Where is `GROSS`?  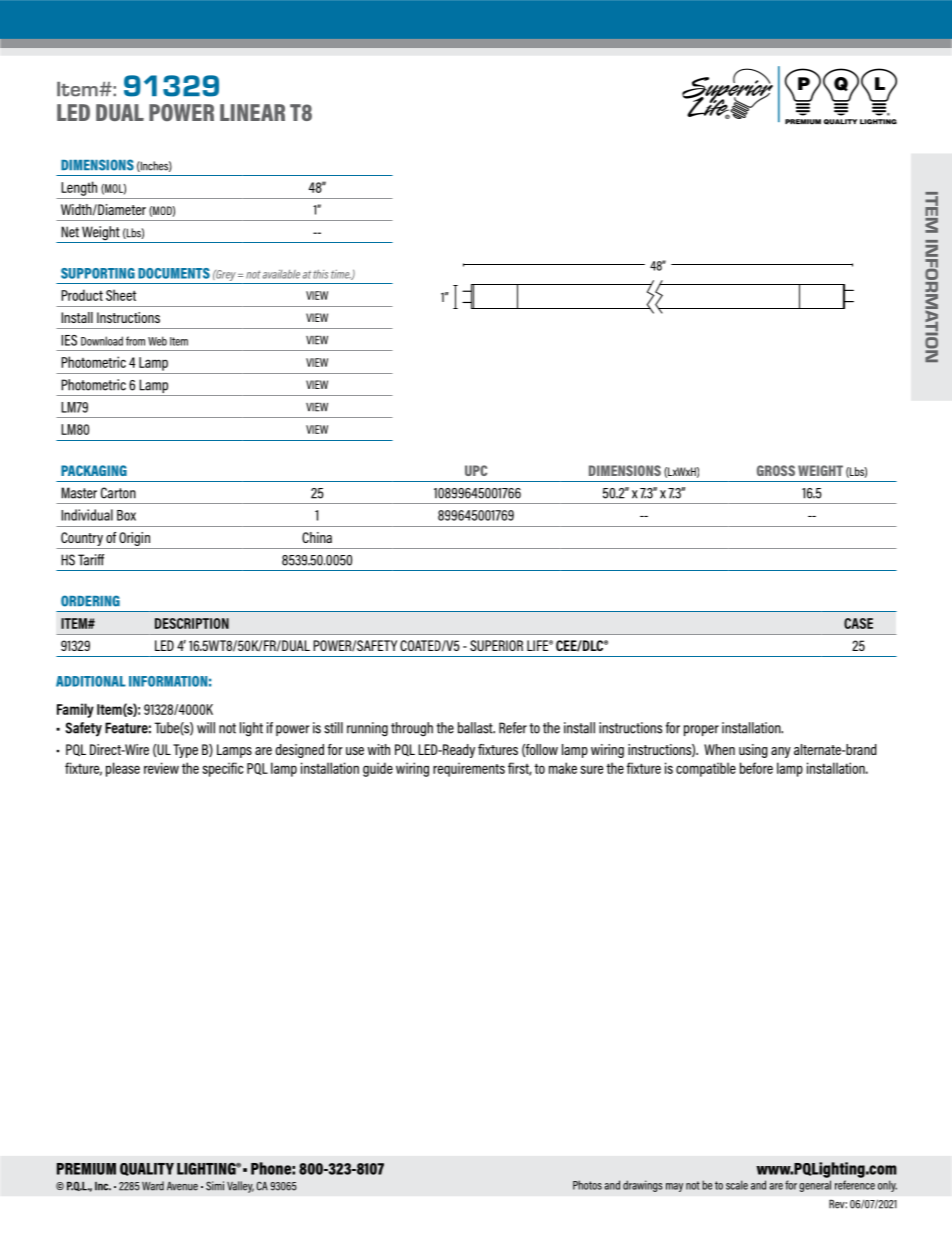
GROSS is located at coordinates (776, 470).
